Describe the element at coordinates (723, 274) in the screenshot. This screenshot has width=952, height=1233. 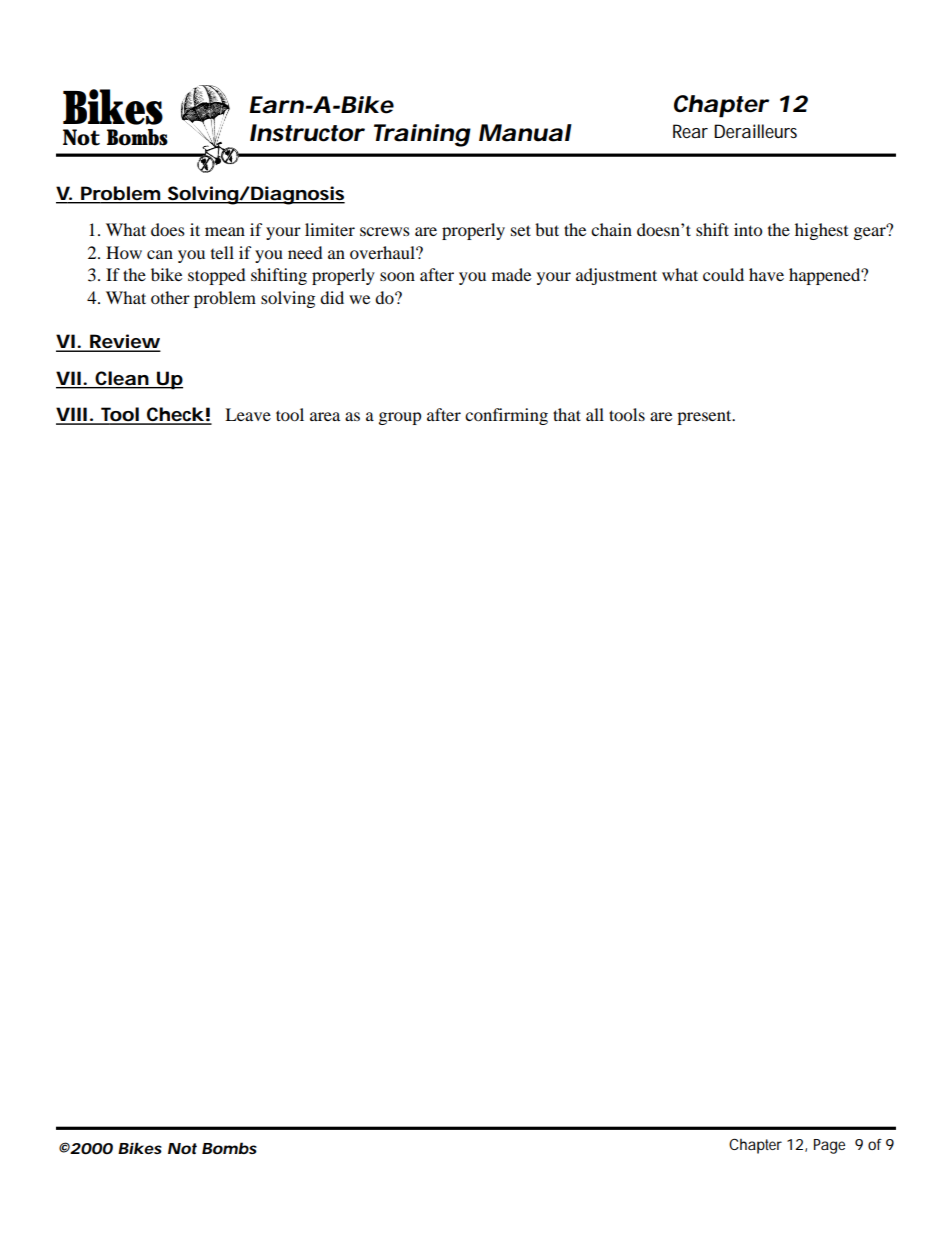
I see `could` at that location.
